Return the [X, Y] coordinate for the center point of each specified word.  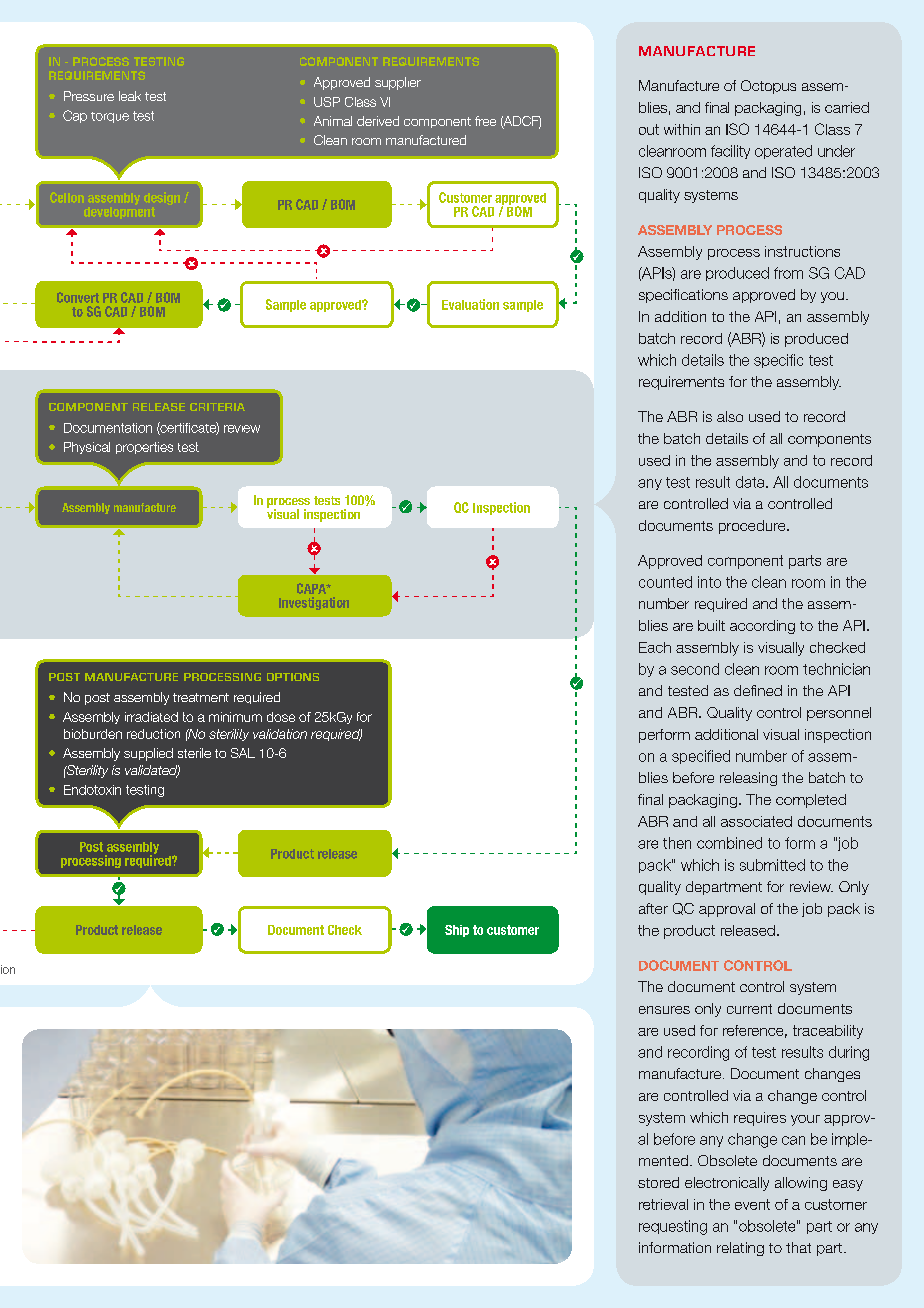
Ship [457, 931]
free [485, 121]
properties [144, 448]
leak [130, 96]
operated [783, 152]
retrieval [663, 1204]
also [730, 416]
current [749, 1009]
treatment [201, 697]
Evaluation [470, 304]
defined [758, 690]
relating [740, 1249]
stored [658, 1182]
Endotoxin [92, 790]
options [293, 677]
